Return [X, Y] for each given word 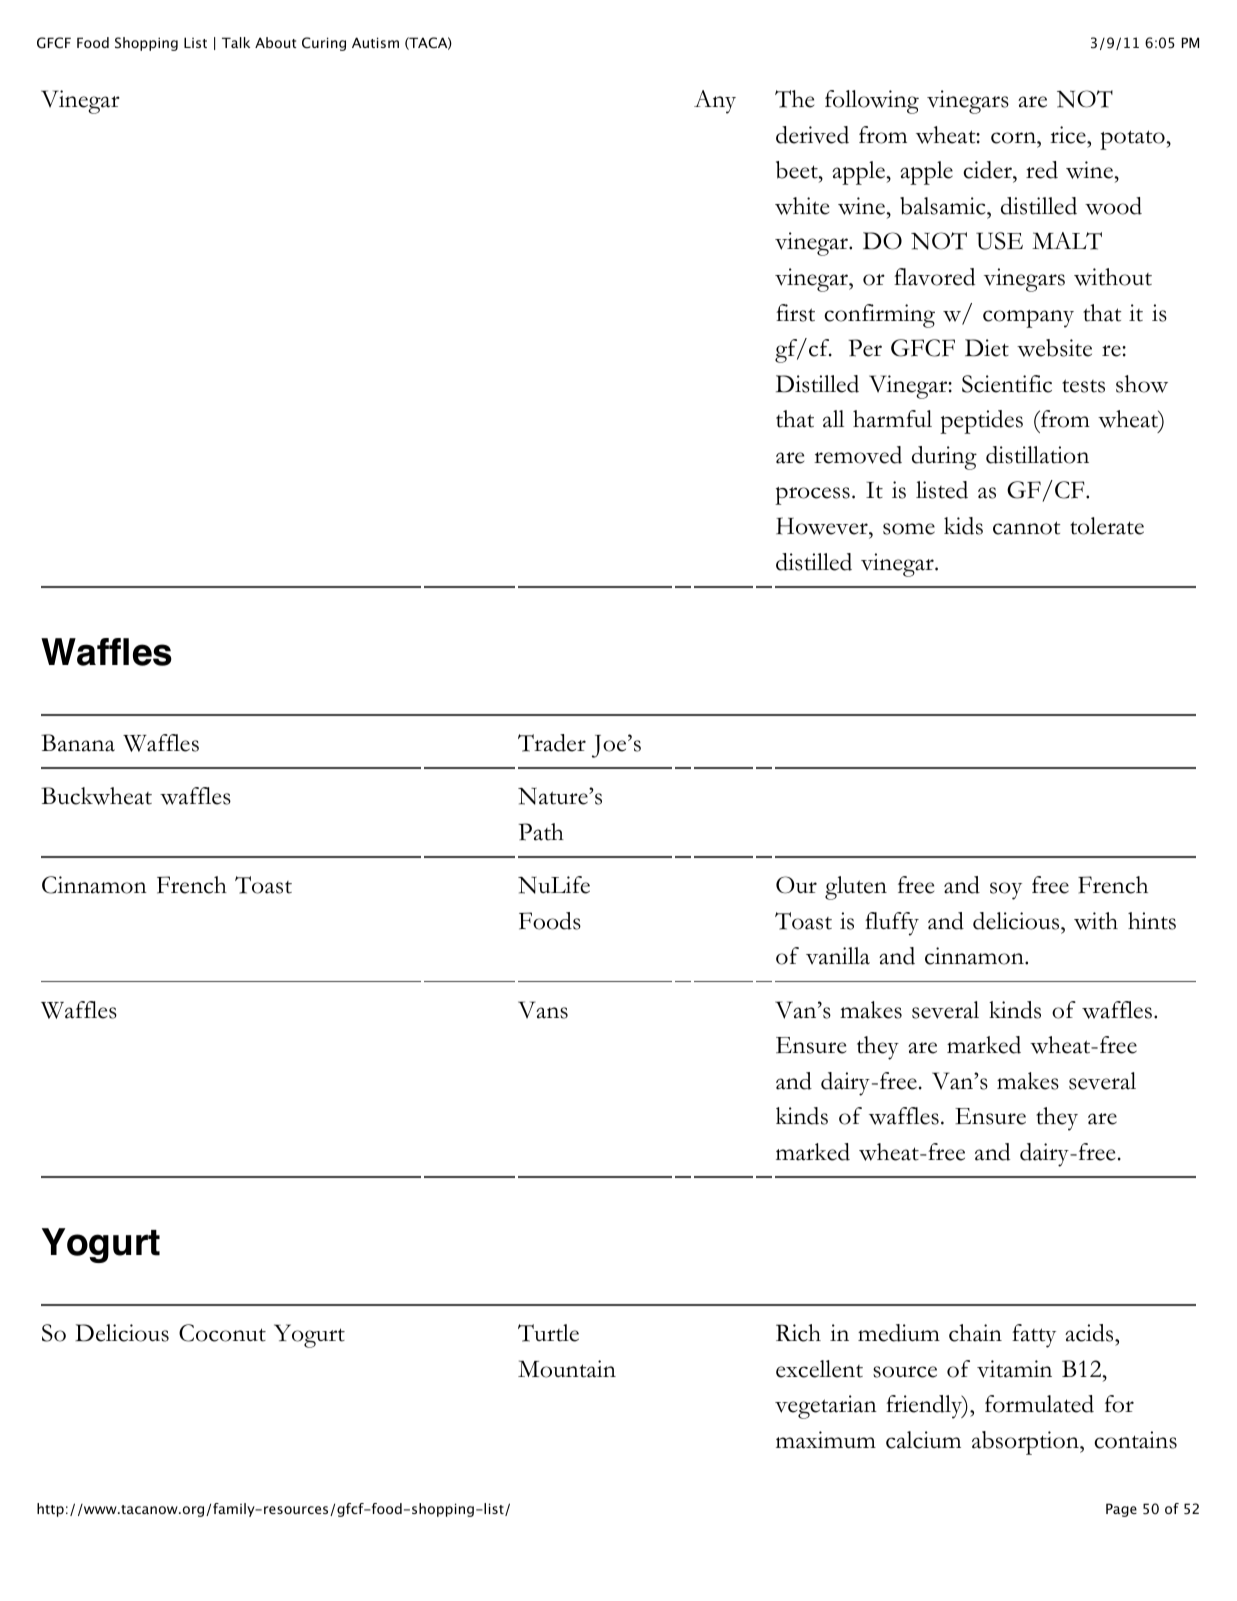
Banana [78, 743]
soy [1006, 891]
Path [541, 832]
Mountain [567, 1369]
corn [1014, 138]
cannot [1026, 528]
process [812, 496]
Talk [236, 42]
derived [812, 135]
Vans [543, 1010]
